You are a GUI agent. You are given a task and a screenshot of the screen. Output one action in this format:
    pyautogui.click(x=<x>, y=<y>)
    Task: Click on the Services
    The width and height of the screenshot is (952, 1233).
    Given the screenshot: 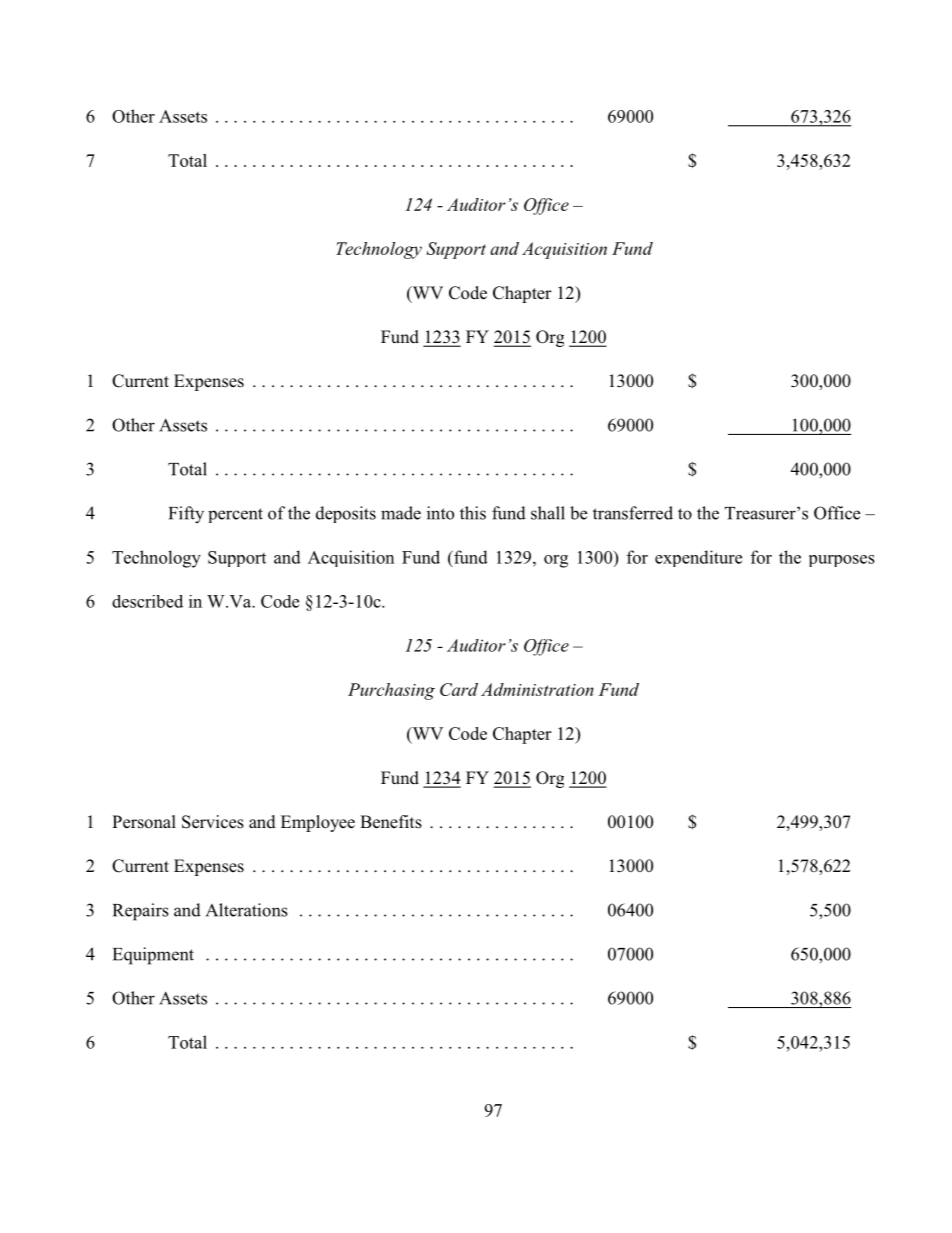 What is the action you would take?
    pyautogui.click(x=213, y=822)
